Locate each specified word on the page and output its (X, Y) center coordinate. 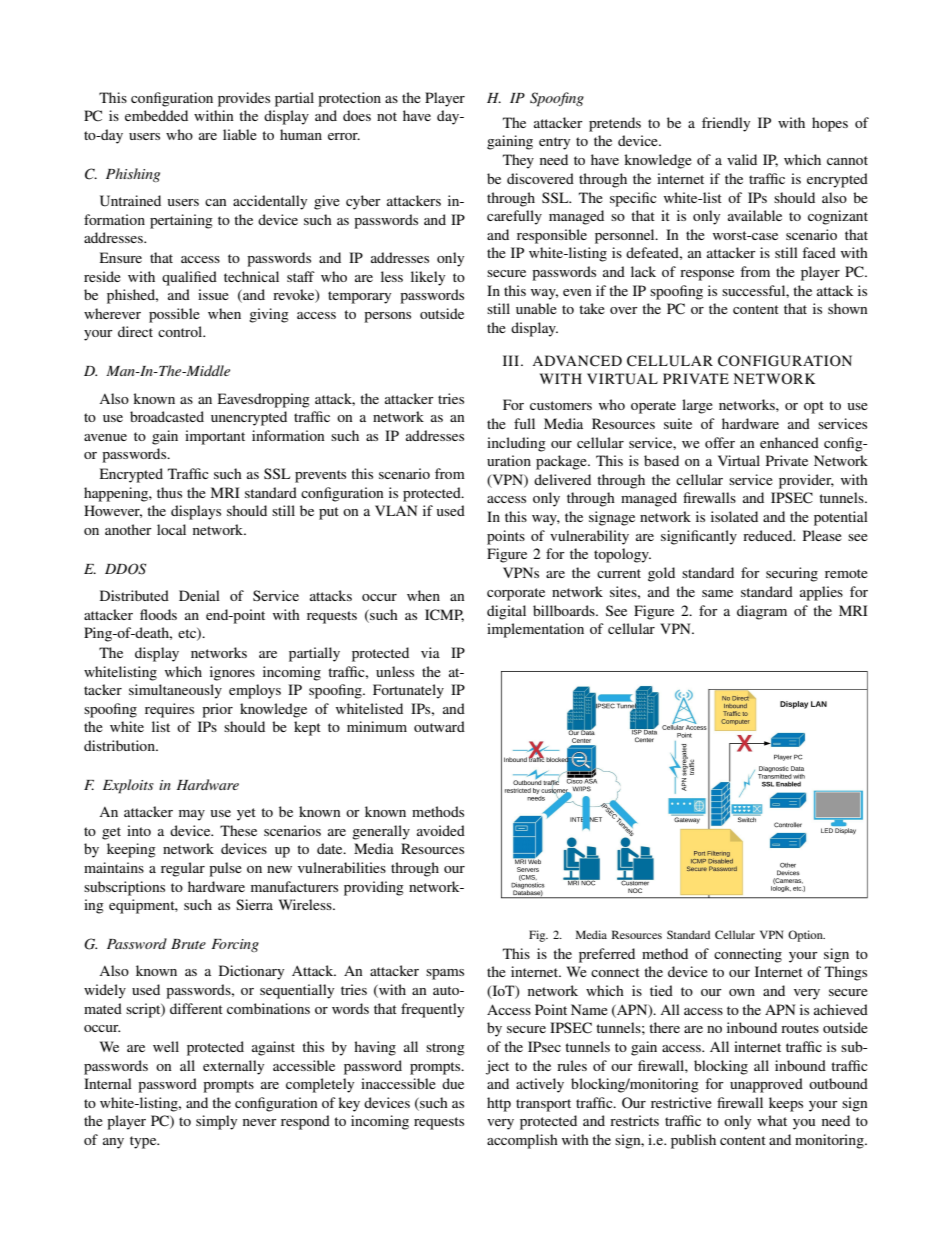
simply (216, 1122)
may (192, 815)
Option (806, 936)
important (215, 437)
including (516, 444)
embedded (156, 115)
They (518, 161)
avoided (441, 830)
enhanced (789, 442)
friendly (726, 124)
